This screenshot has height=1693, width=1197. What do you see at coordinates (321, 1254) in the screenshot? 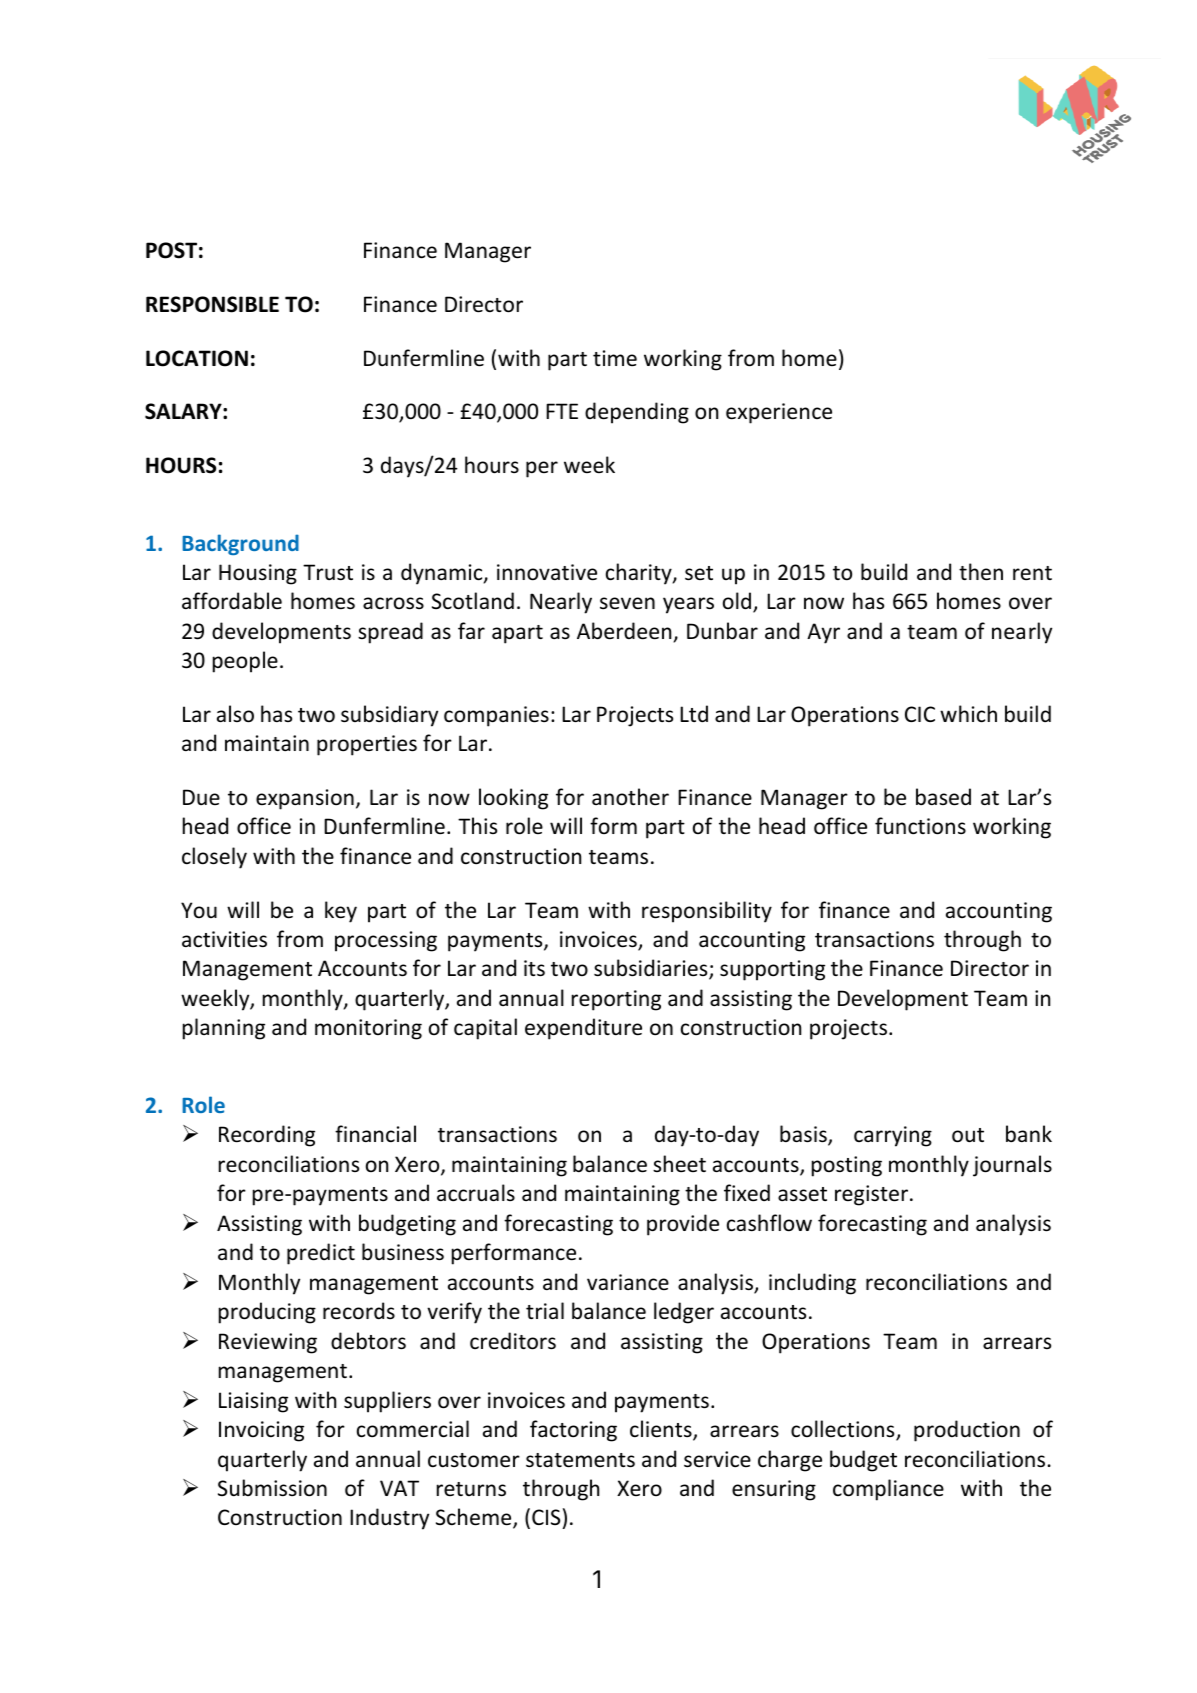
I see `predict` at bounding box center [321, 1254].
